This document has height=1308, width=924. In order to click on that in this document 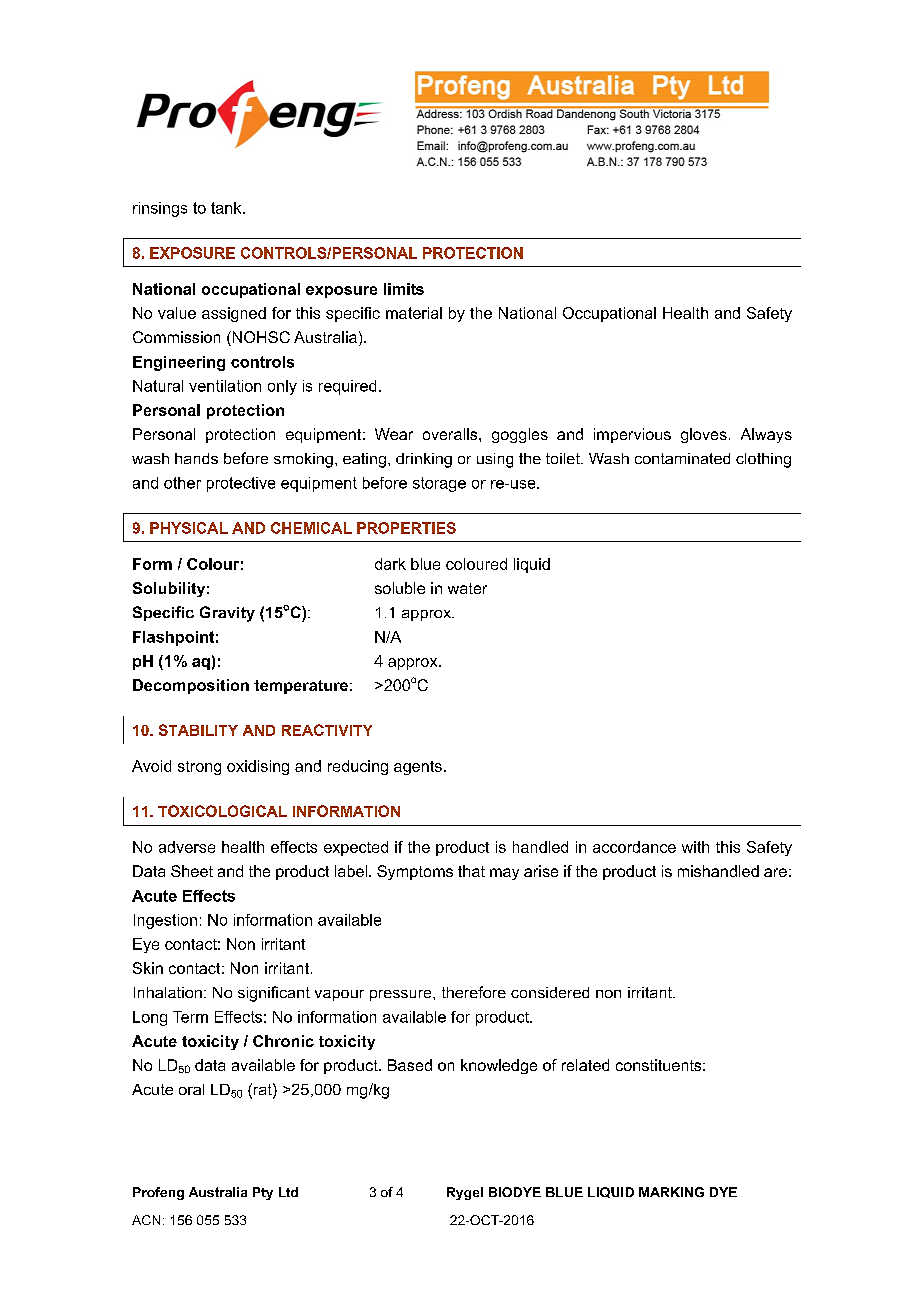, I will do `click(471, 871)`.
